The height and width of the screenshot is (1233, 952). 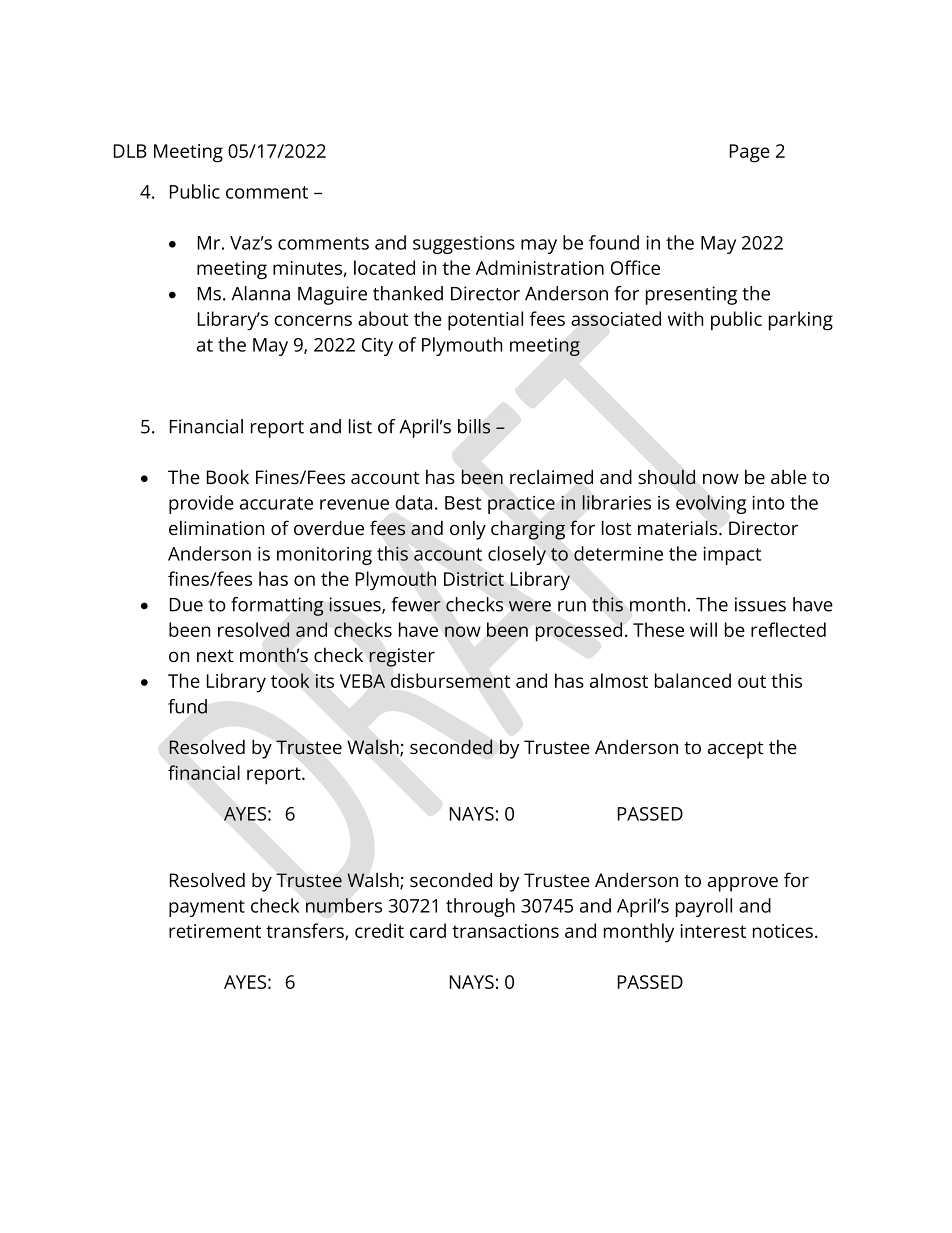 I want to click on elimination, so click(x=216, y=528).
